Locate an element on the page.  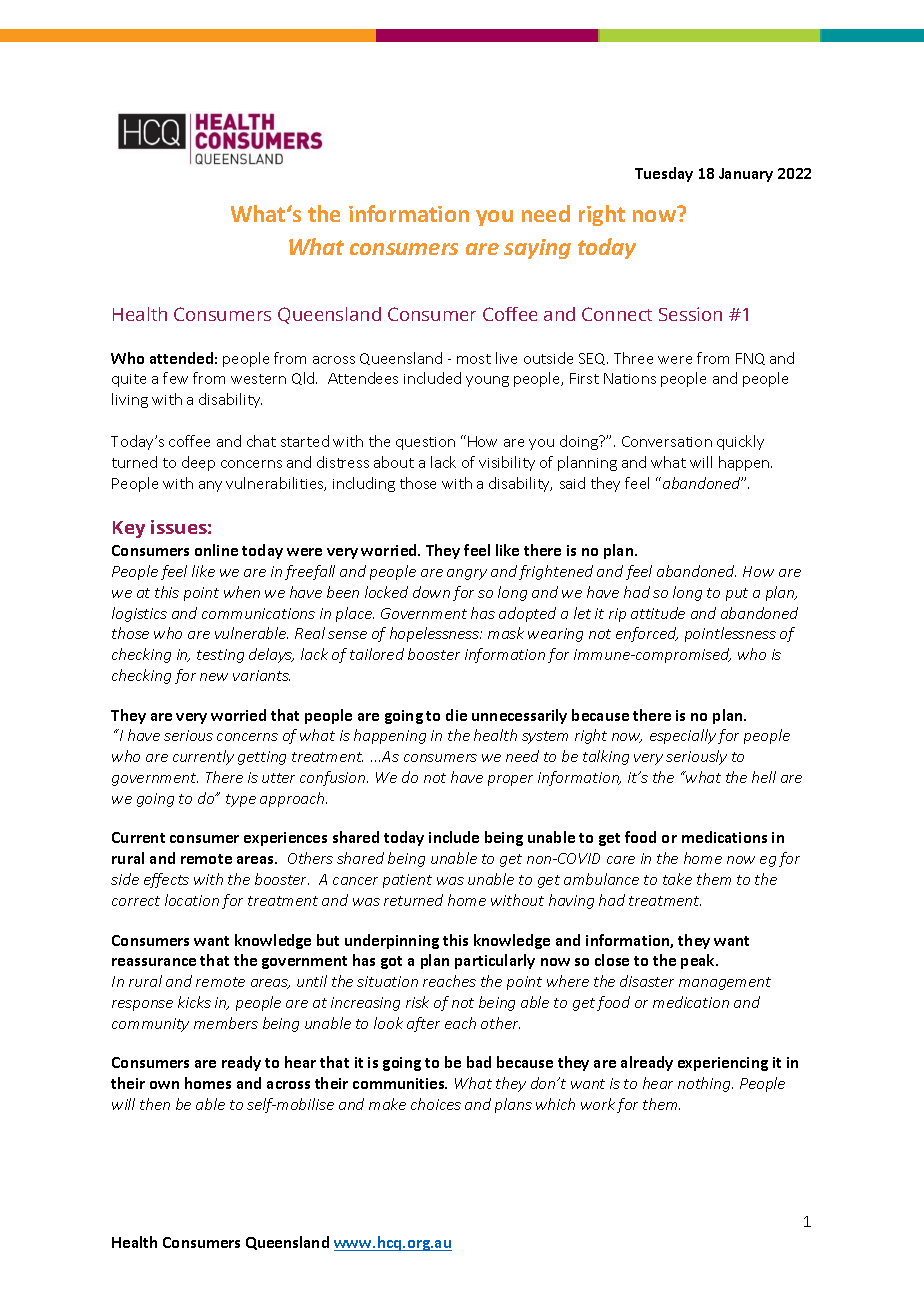
saying is located at coordinates (537, 249).
